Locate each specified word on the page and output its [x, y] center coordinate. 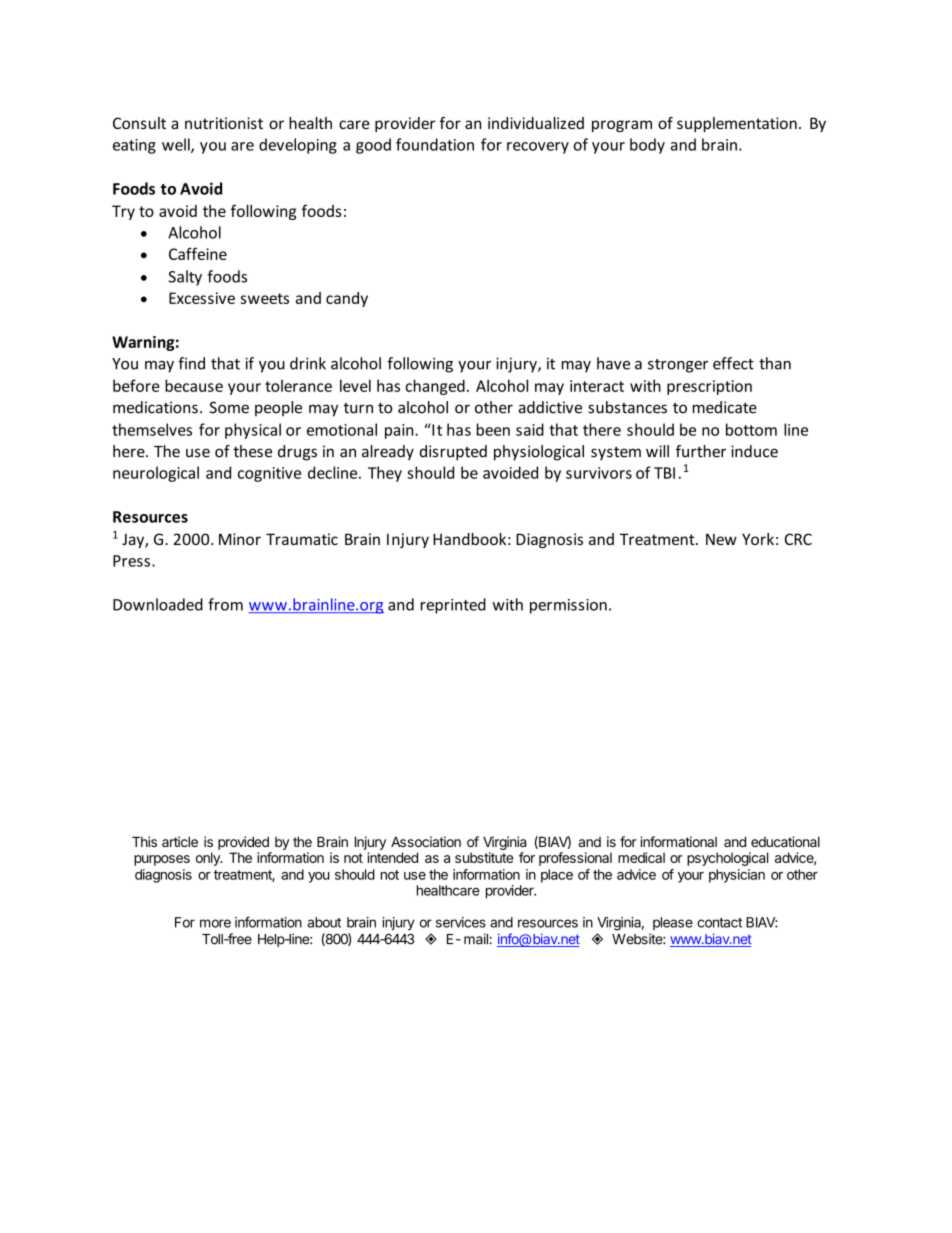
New [721, 539]
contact [719, 923]
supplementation [737, 124]
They [385, 474]
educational [785, 841]
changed [435, 387]
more [215, 923]
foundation [435, 144]
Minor [240, 539]
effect [733, 363]
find [191, 363]
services [461, 922]
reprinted [453, 606]
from [225, 604]
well [177, 145]
